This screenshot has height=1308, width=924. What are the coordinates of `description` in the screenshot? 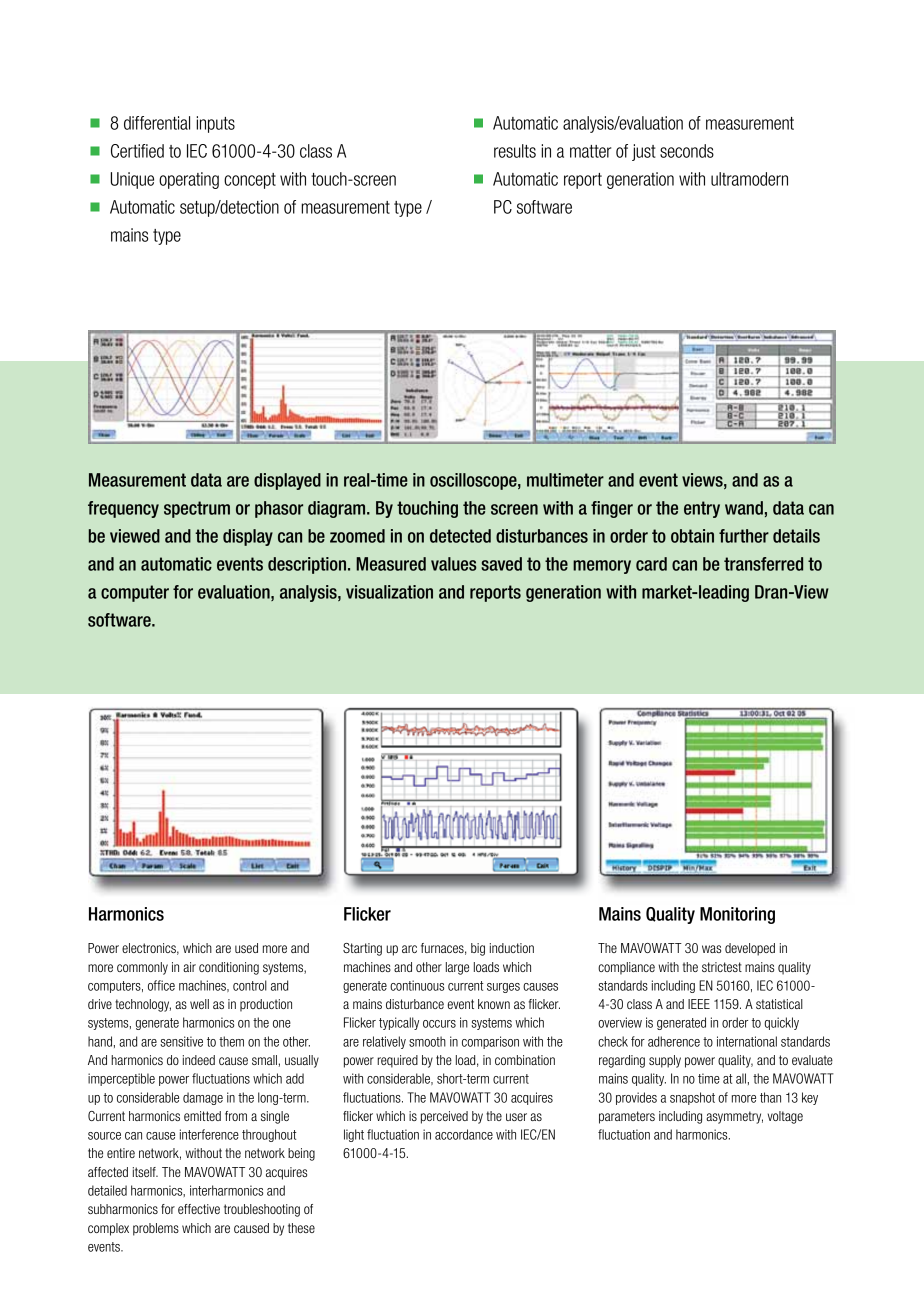 It's located at (307, 565).
